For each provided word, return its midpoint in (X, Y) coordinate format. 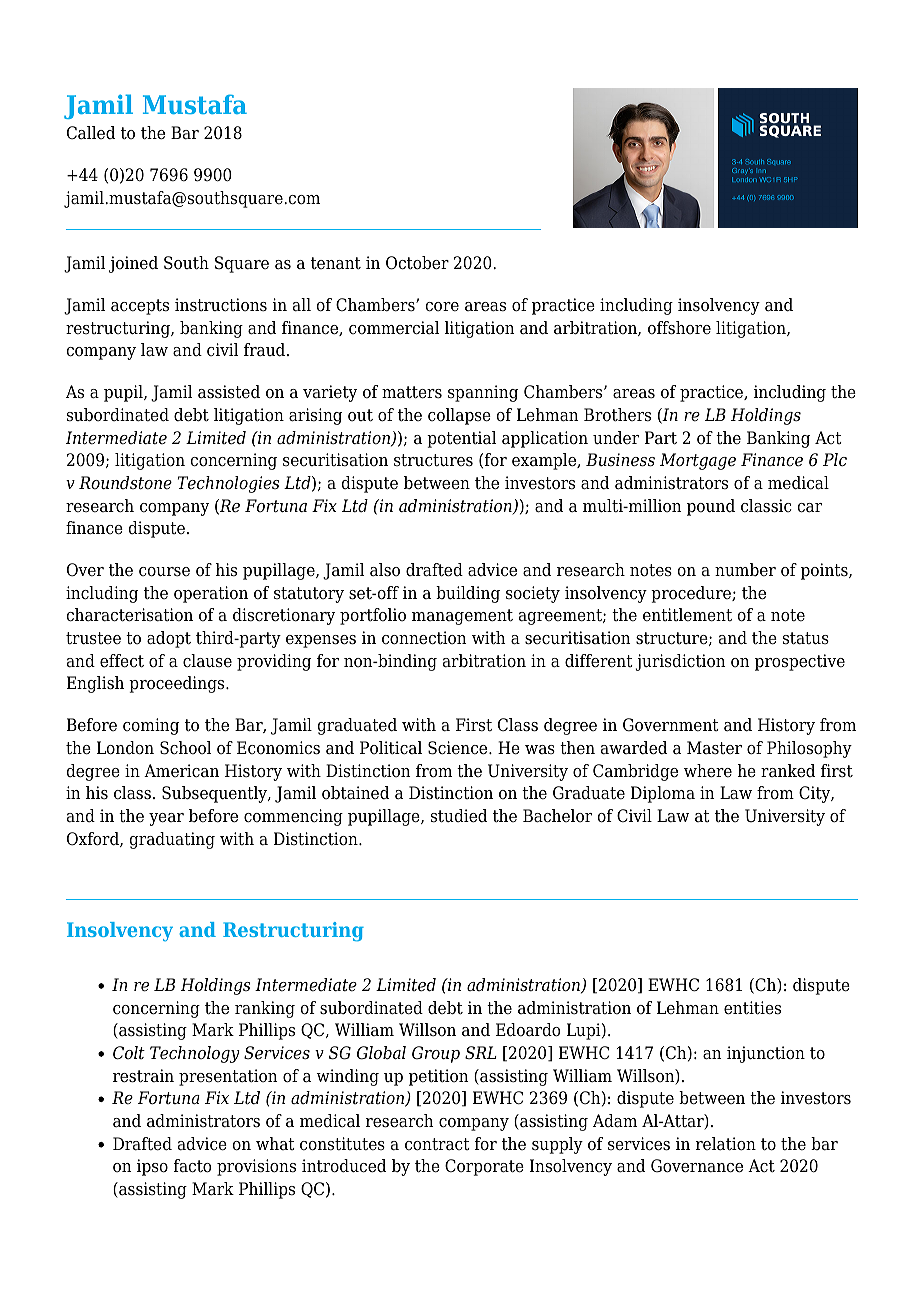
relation (726, 1144)
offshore (679, 328)
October (417, 263)
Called (91, 133)
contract (437, 1144)
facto (193, 1166)
